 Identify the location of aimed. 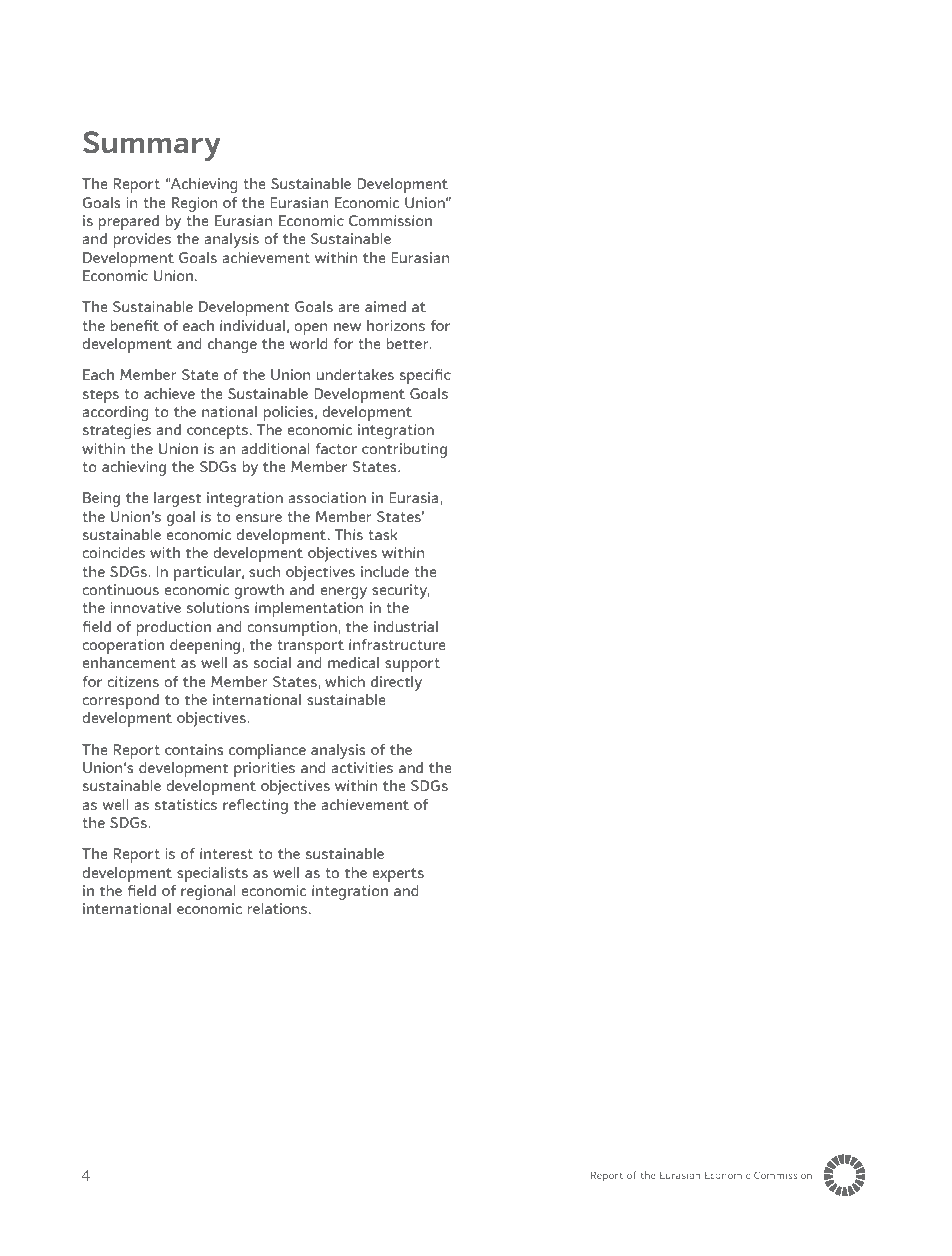
(385, 306).
